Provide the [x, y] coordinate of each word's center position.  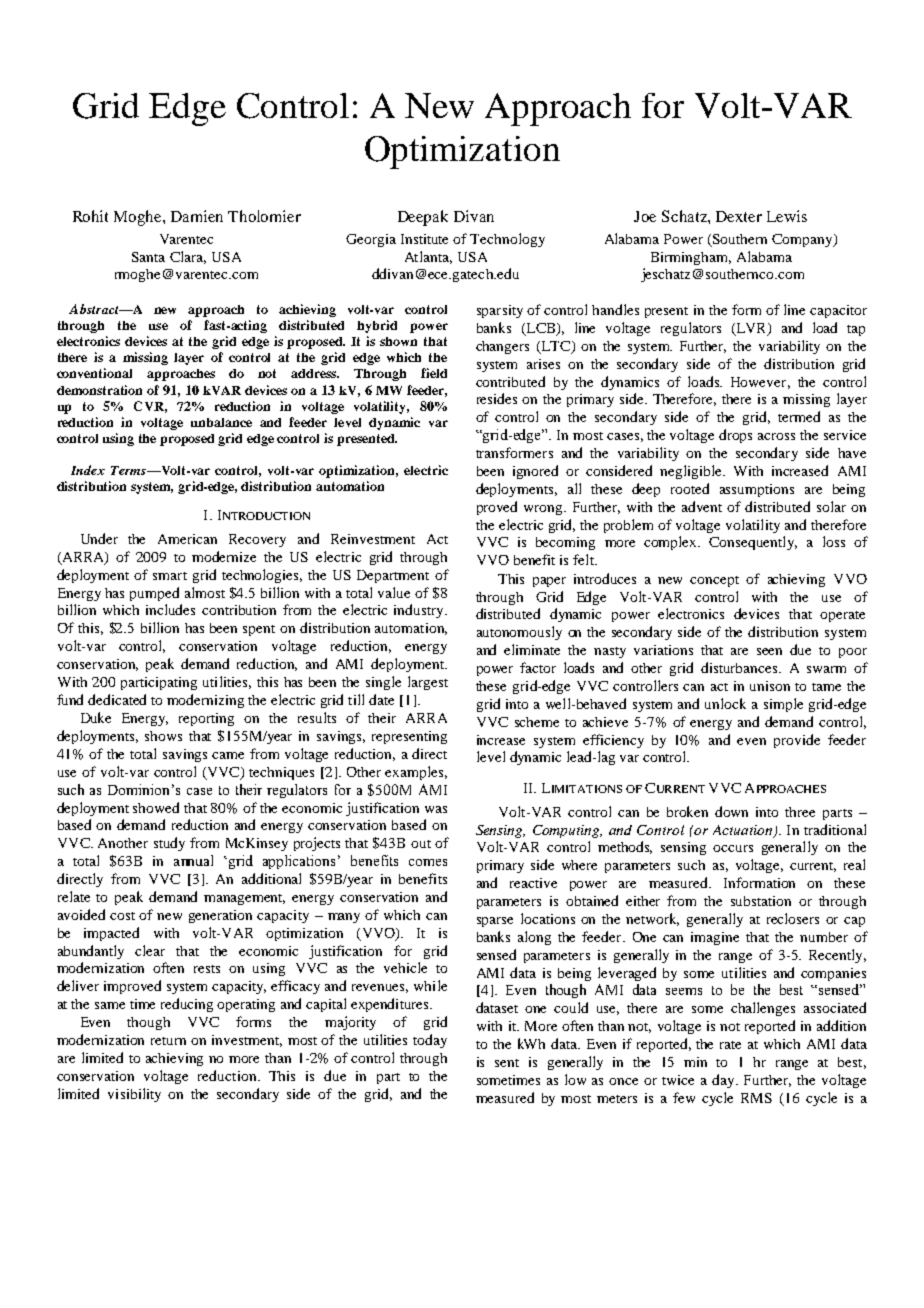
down [731, 811]
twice [678, 1080]
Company [803, 240]
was [436, 809]
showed [156, 807]
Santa [148, 257]
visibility [134, 1095]
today [430, 1041]
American [187, 539]
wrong [544, 510]
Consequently [753, 543]
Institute [424, 239]
